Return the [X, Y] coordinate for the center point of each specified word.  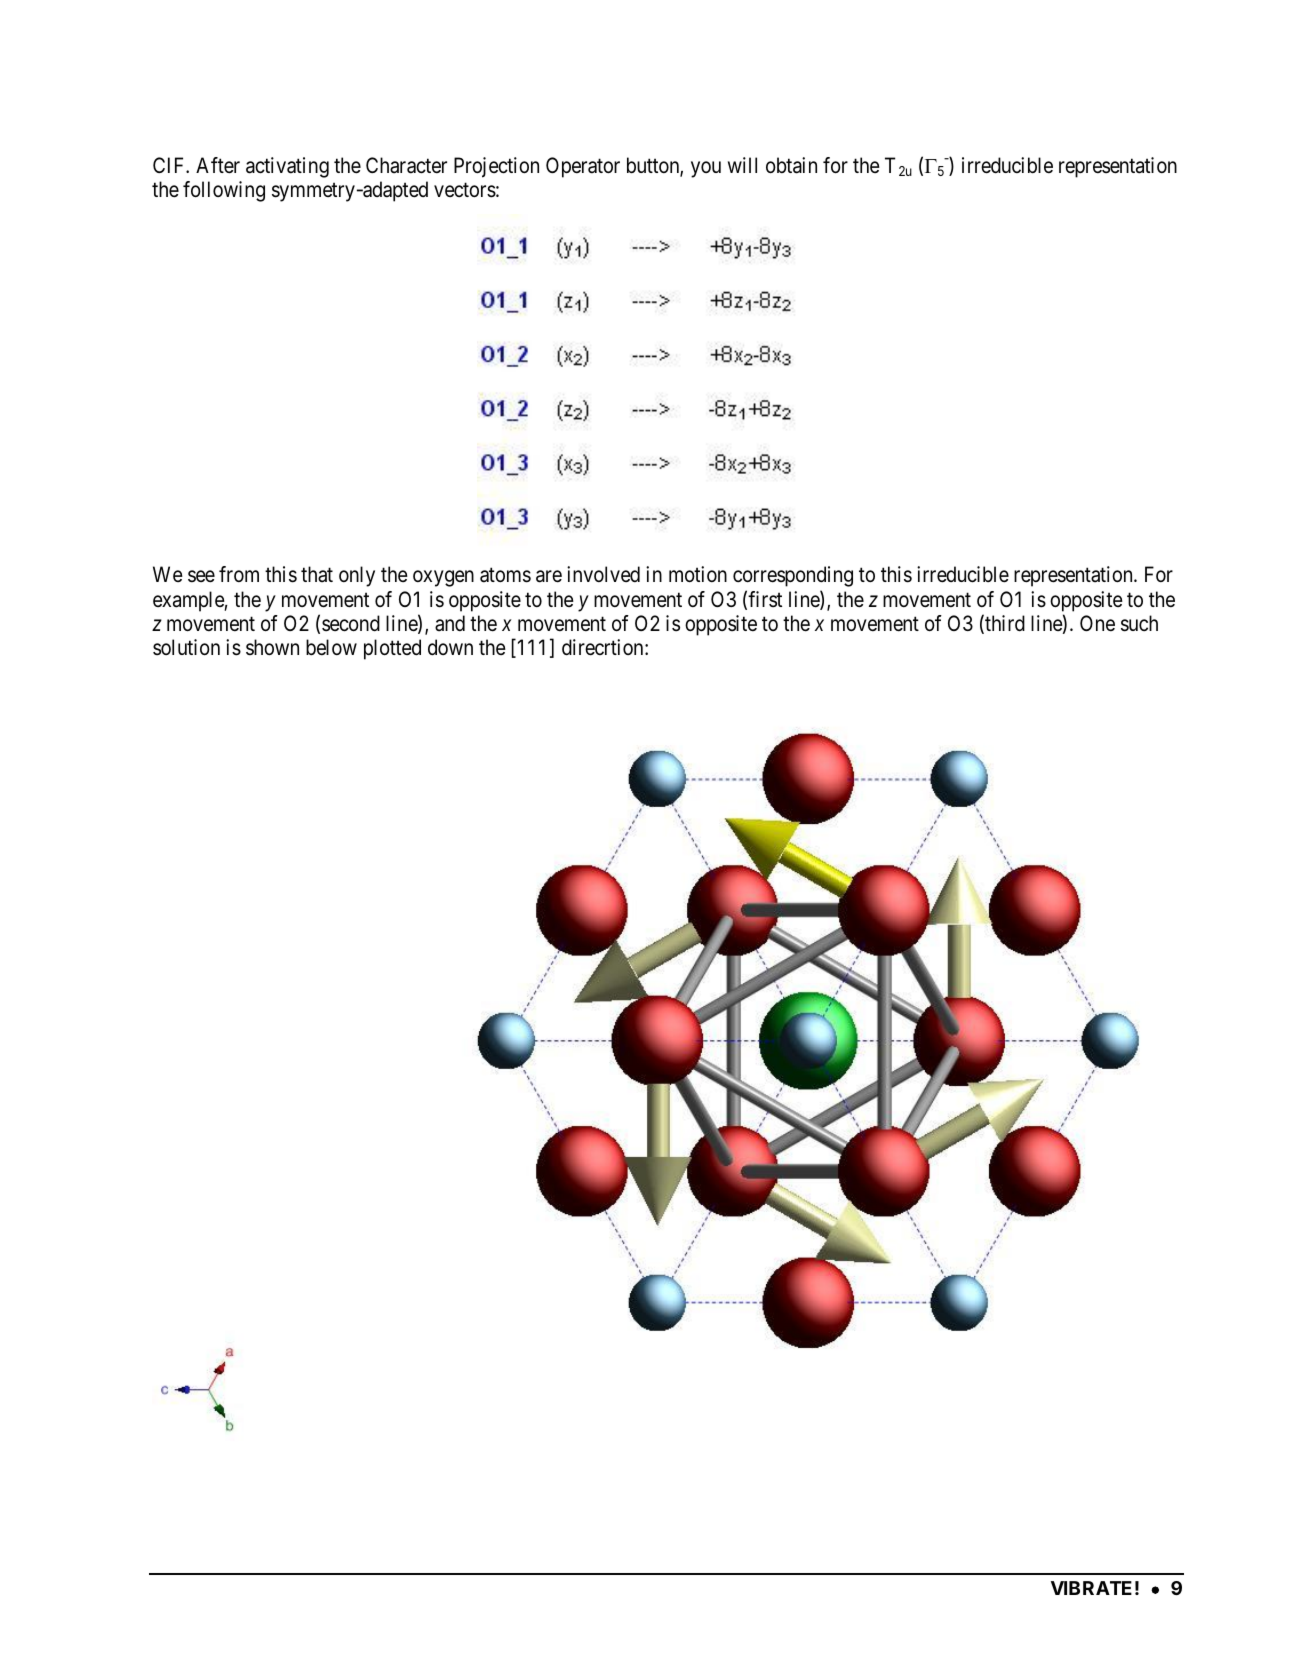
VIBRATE [1091, 1588]
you [706, 169]
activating [287, 167]
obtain [791, 165]
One [1097, 623]
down [450, 647]
